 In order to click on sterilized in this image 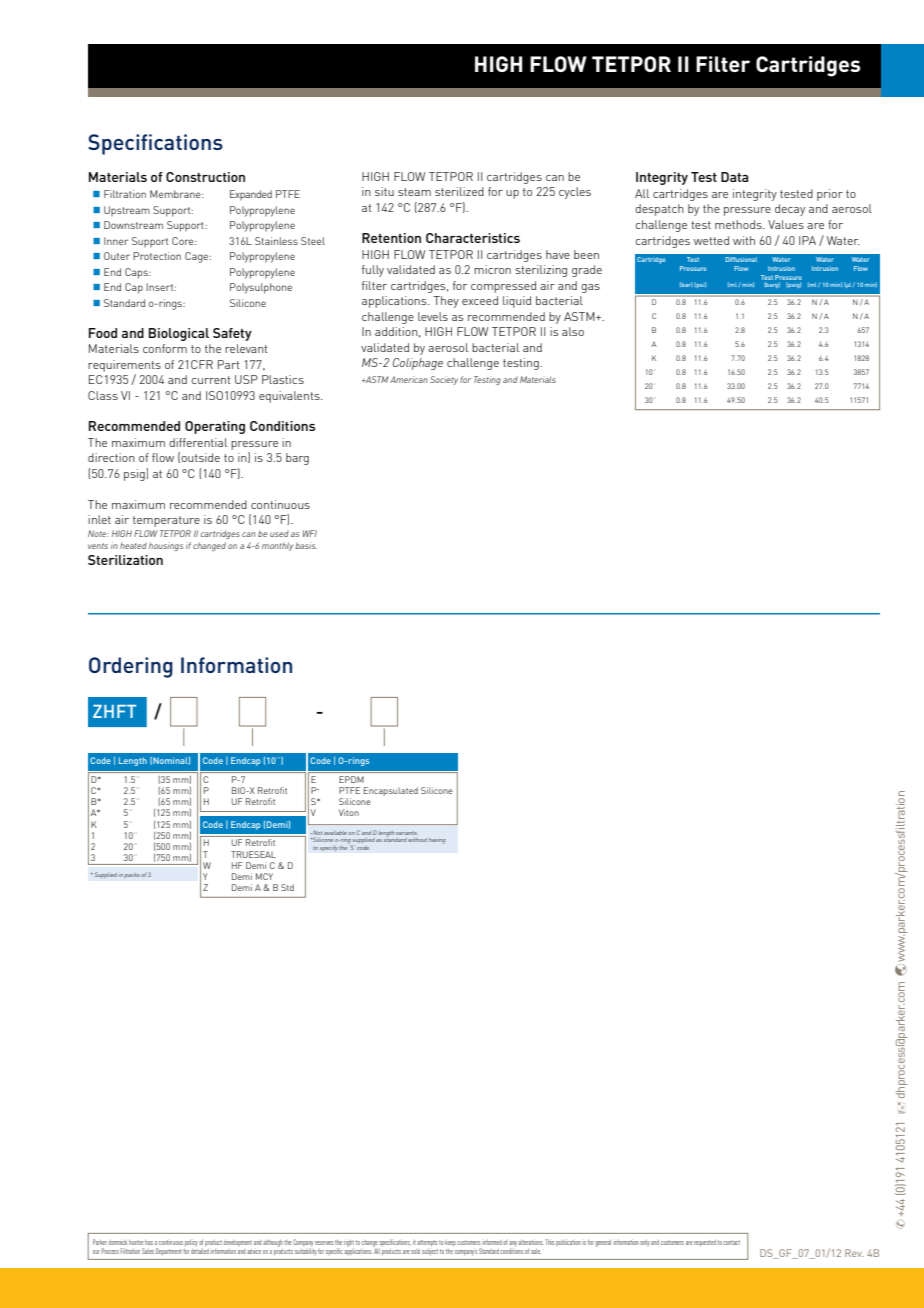, I will do `click(459, 191)`.
